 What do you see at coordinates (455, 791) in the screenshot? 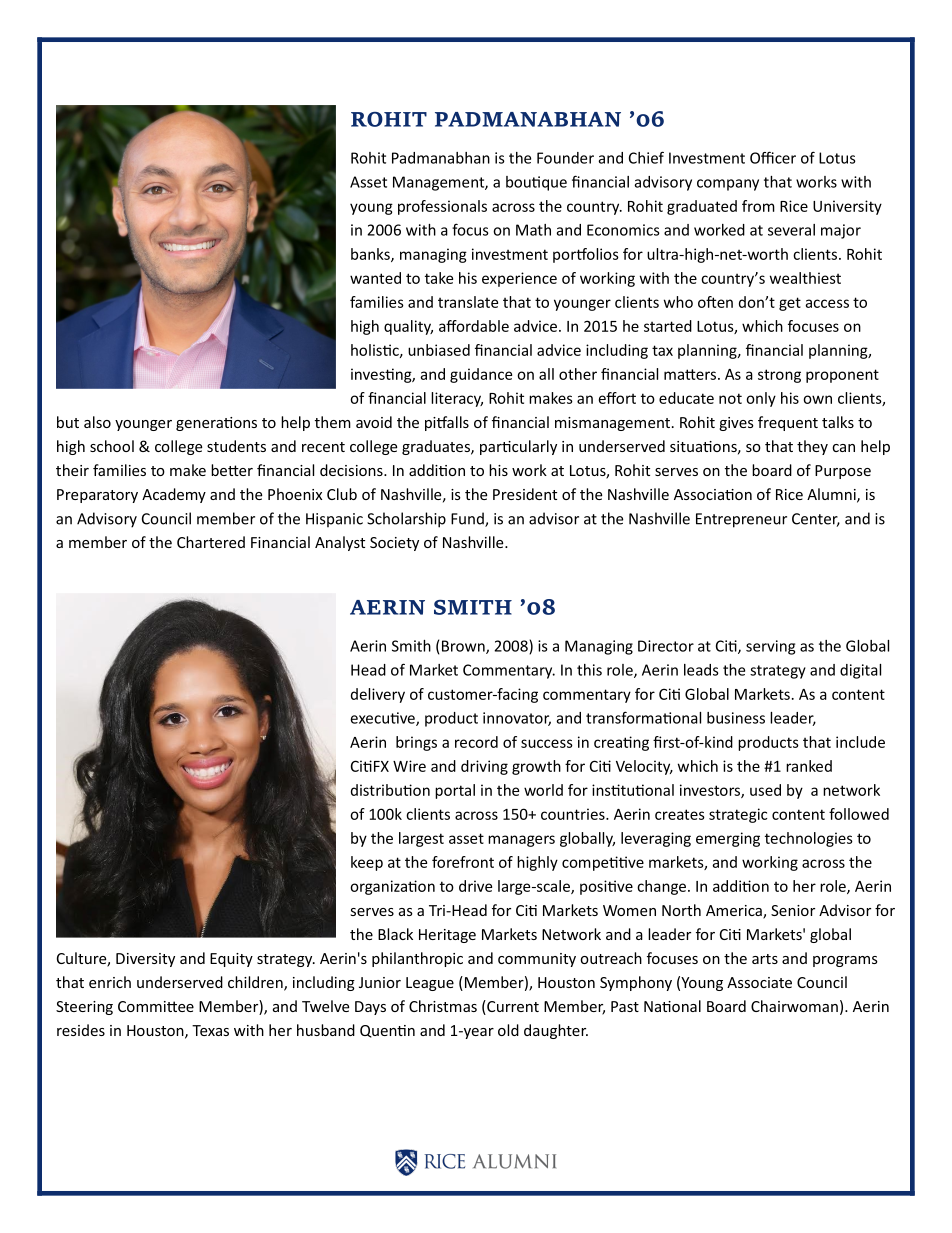
I see `portal` at bounding box center [455, 791].
